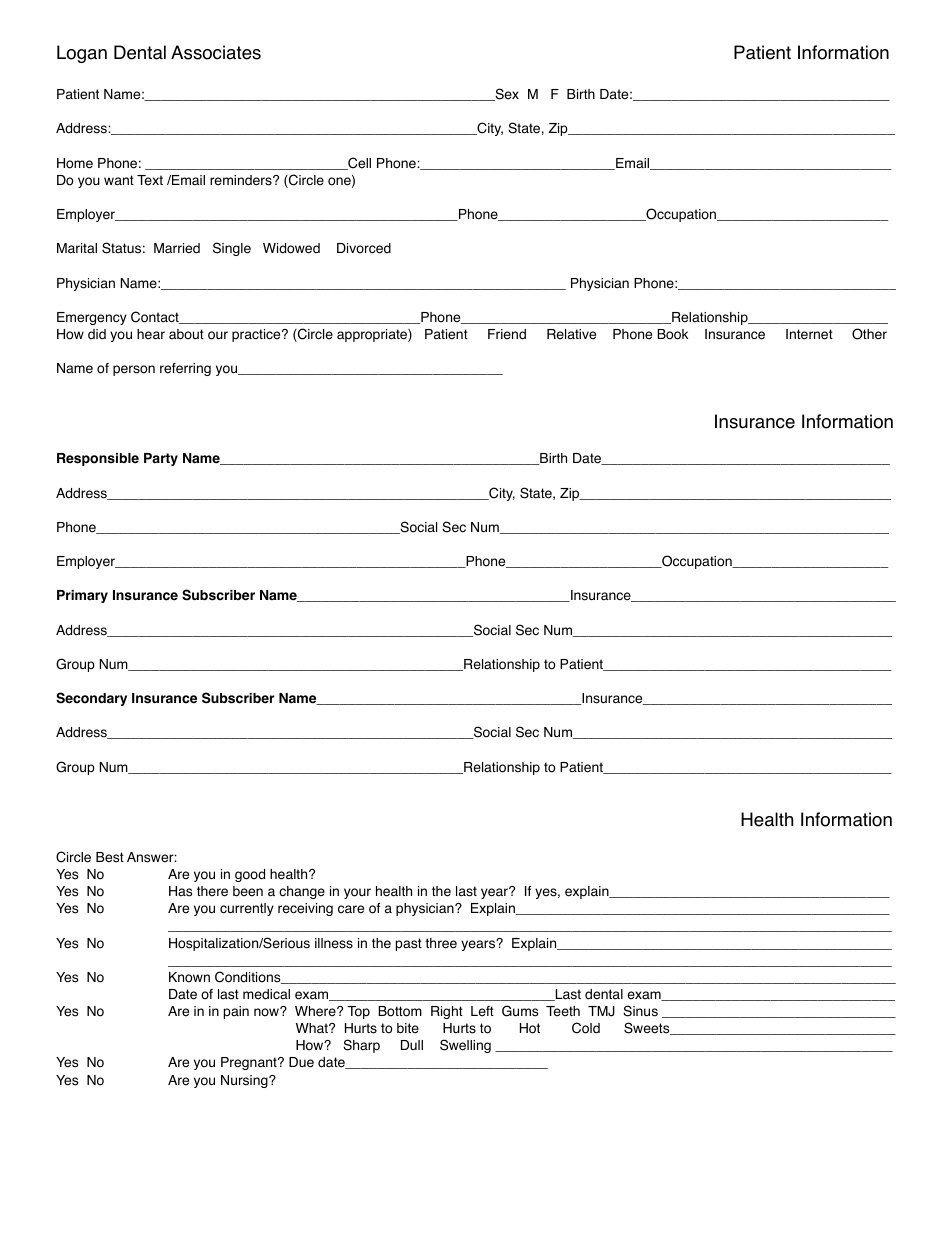 The width and height of the image is (952, 1233). I want to click on your, so click(357, 893).
